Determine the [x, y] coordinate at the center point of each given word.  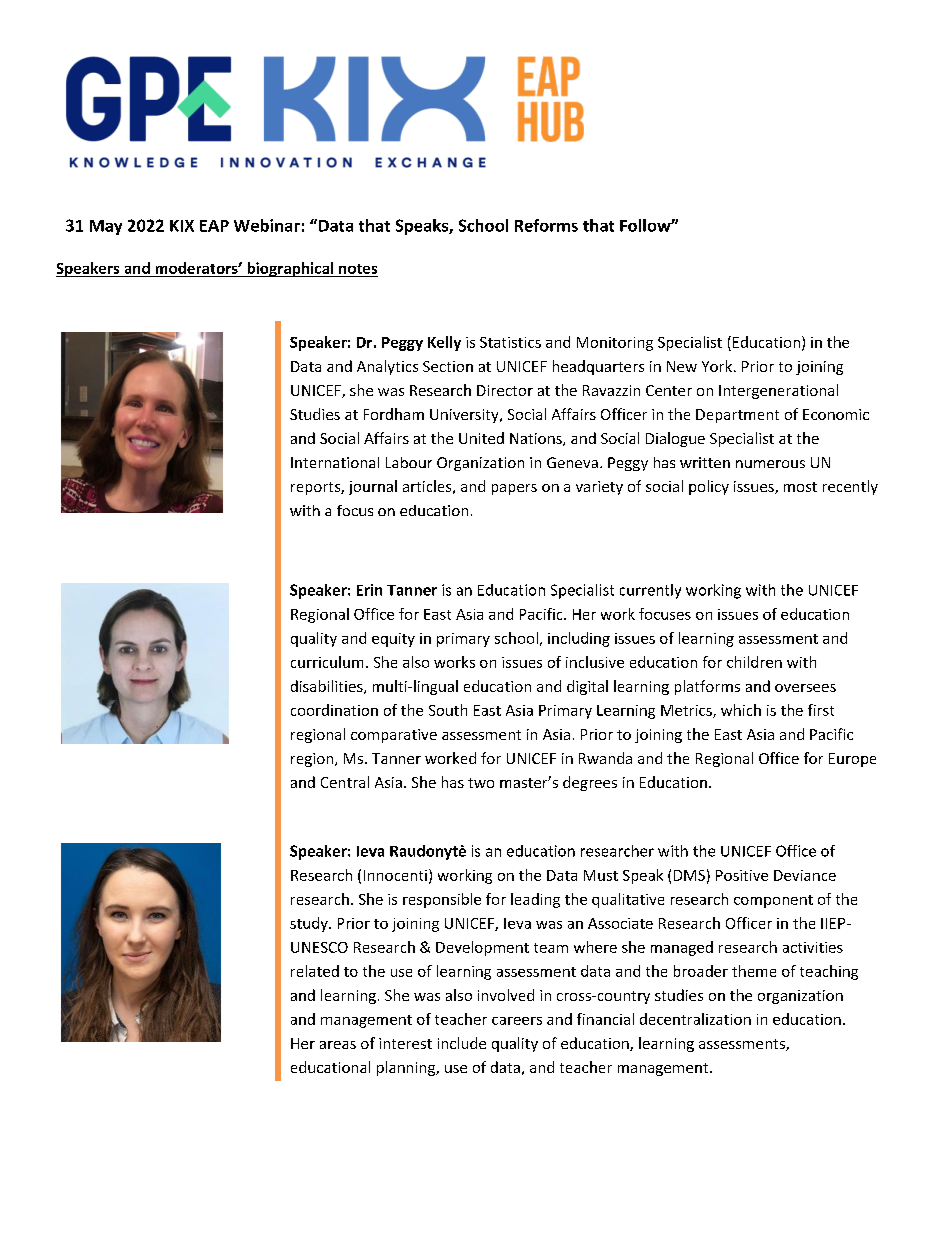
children [754, 662]
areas [338, 1045]
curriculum [327, 662]
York [718, 366]
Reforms [546, 225]
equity [393, 640]
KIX [182, 226]
